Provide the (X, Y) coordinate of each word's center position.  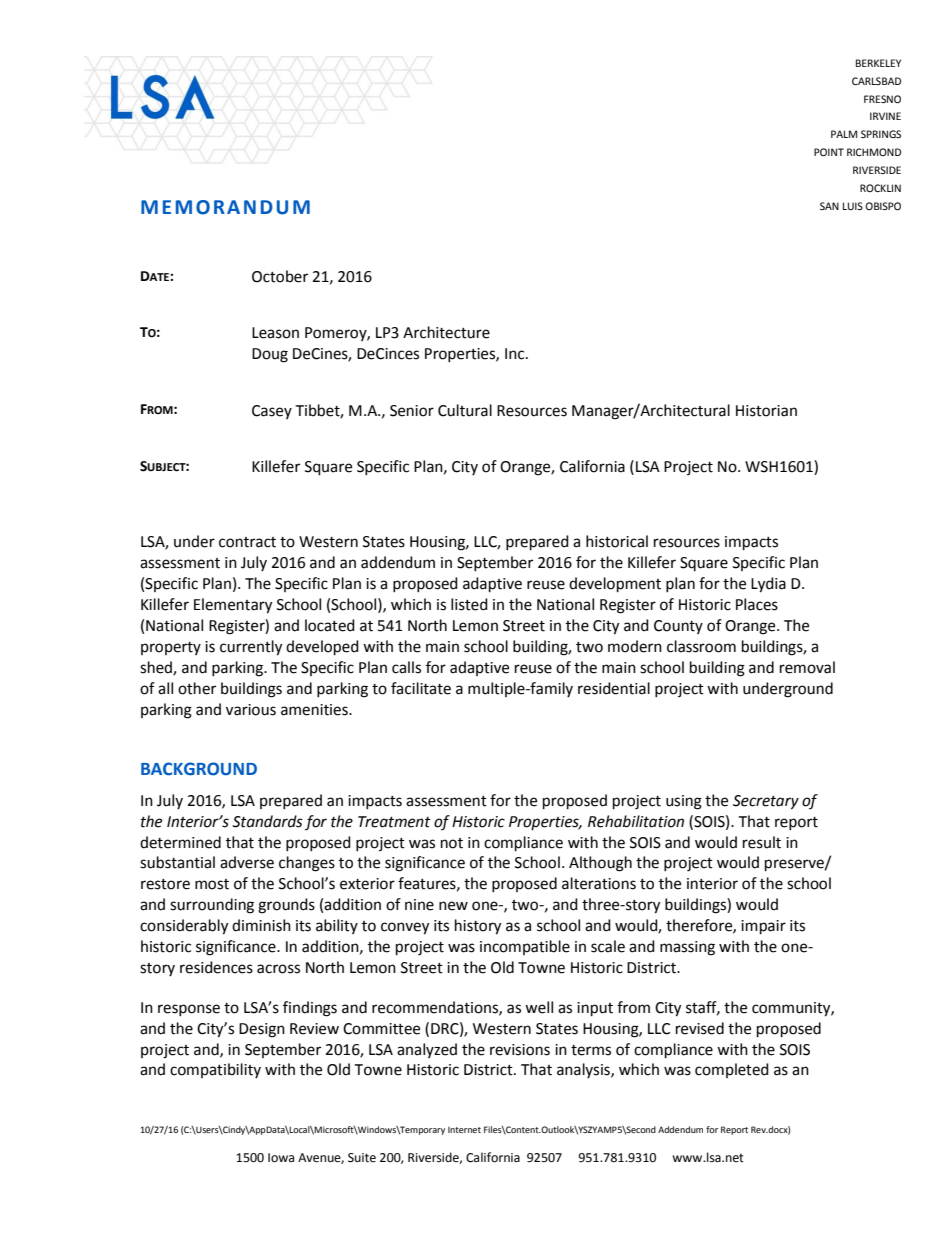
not (452, 843)
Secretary (766, 802)
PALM (844, 134)
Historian (766, 411)
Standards (267, 821)
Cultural (465, 410)
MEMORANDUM (225, 207)
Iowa (281, 1158)
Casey (272, 412)
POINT (829, 152)
